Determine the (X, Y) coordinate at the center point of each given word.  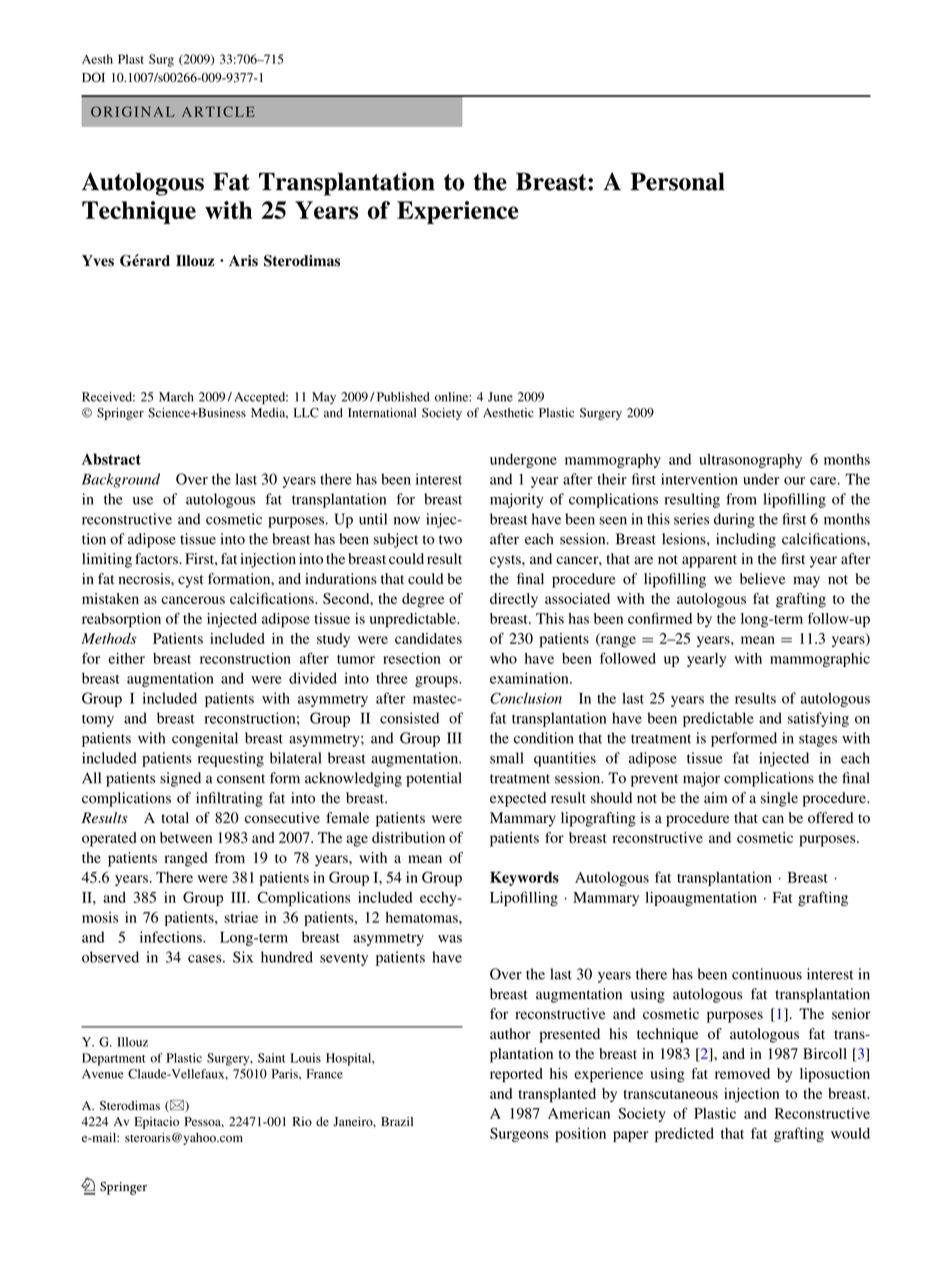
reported (516, 1075)
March (176, 397)
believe (762, 579)
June (500, 397)
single (779, 799)
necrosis (145, 579)
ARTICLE (218, 111)
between (186, 837)
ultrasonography (750, 460)
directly (514, 600)
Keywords (524, 878)
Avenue (103, 1074)
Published (403, 397)
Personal (678, 181)
